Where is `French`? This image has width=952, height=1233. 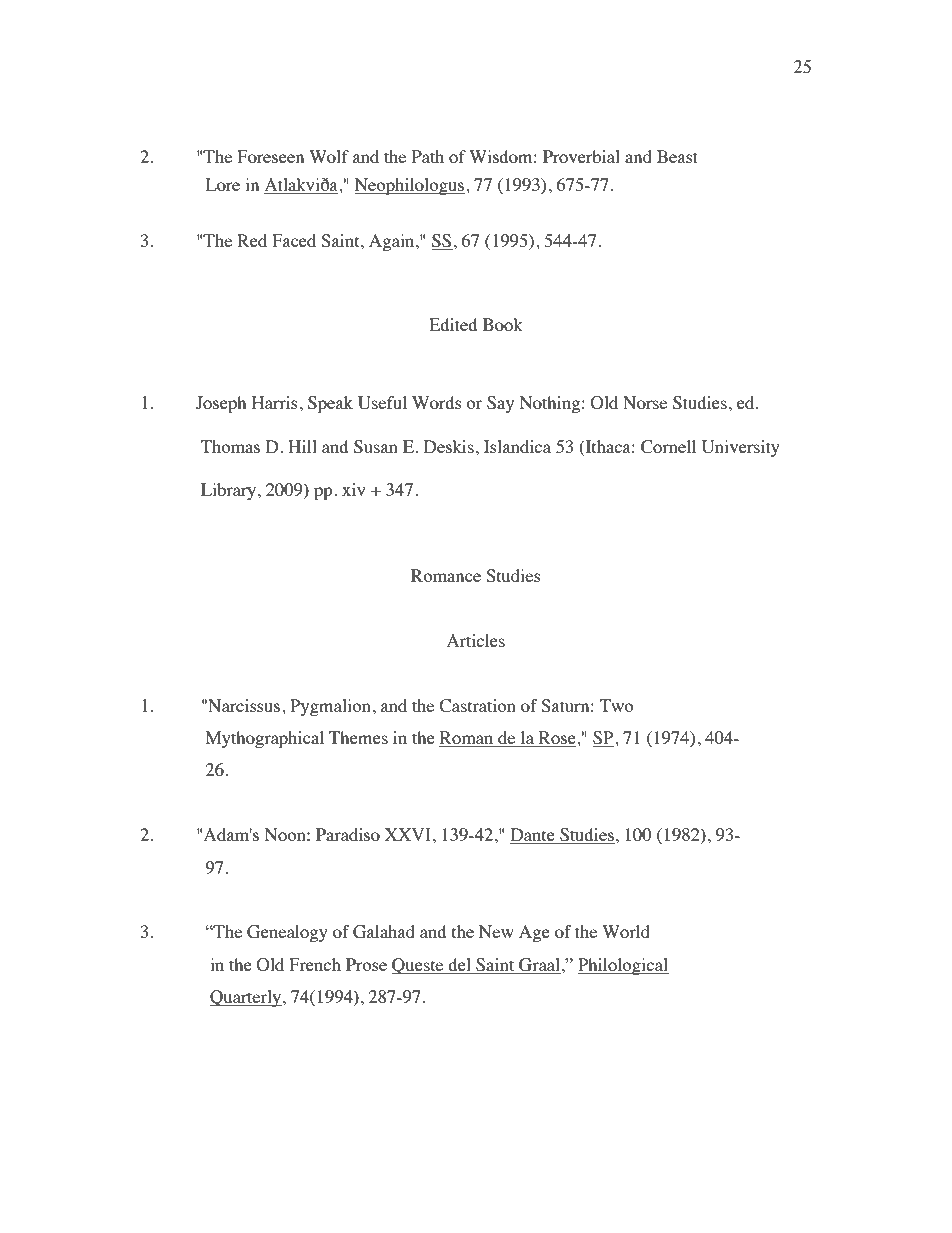 French is located at coordinates (315, 964).
